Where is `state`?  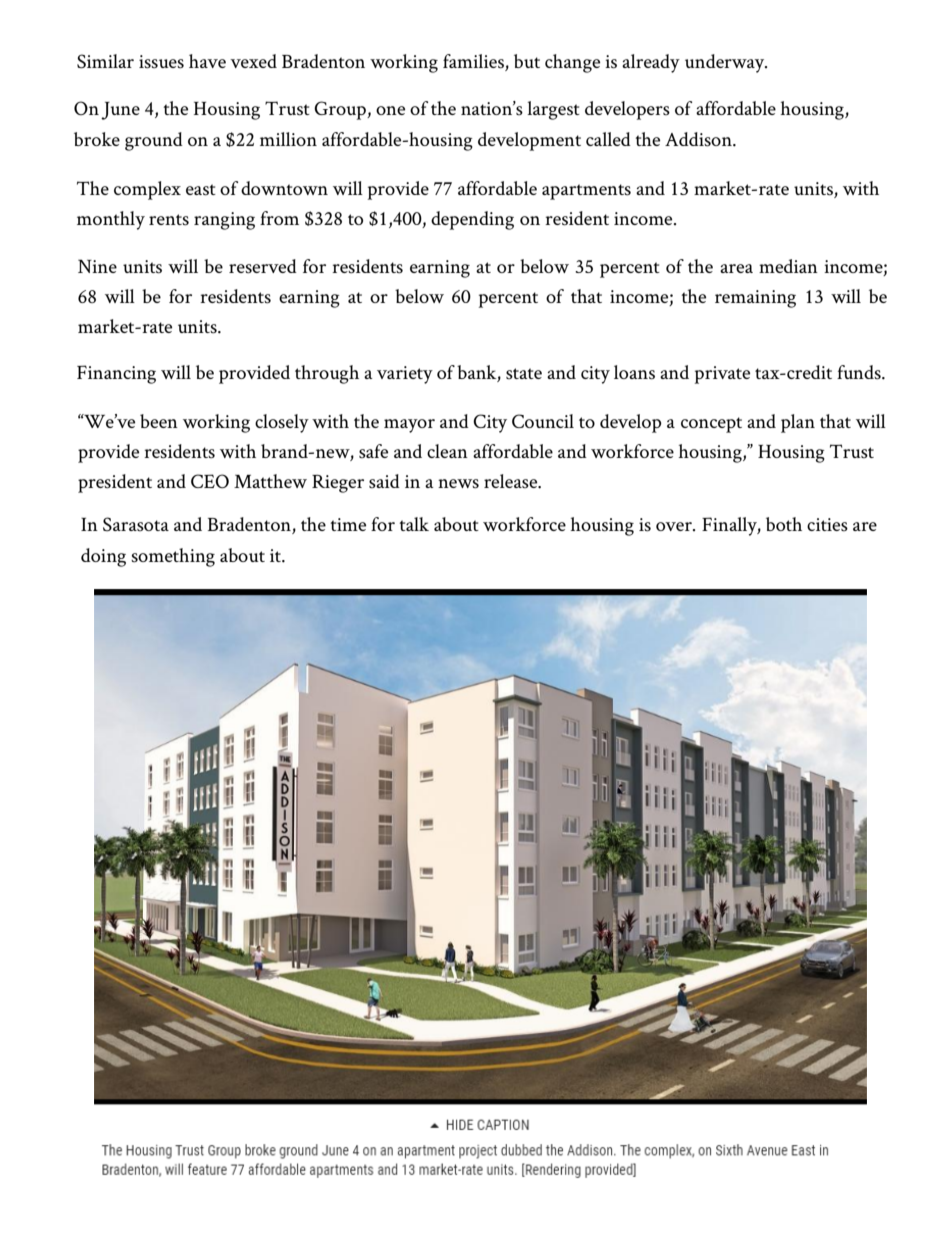 state is located at coordinates (524, 373).
